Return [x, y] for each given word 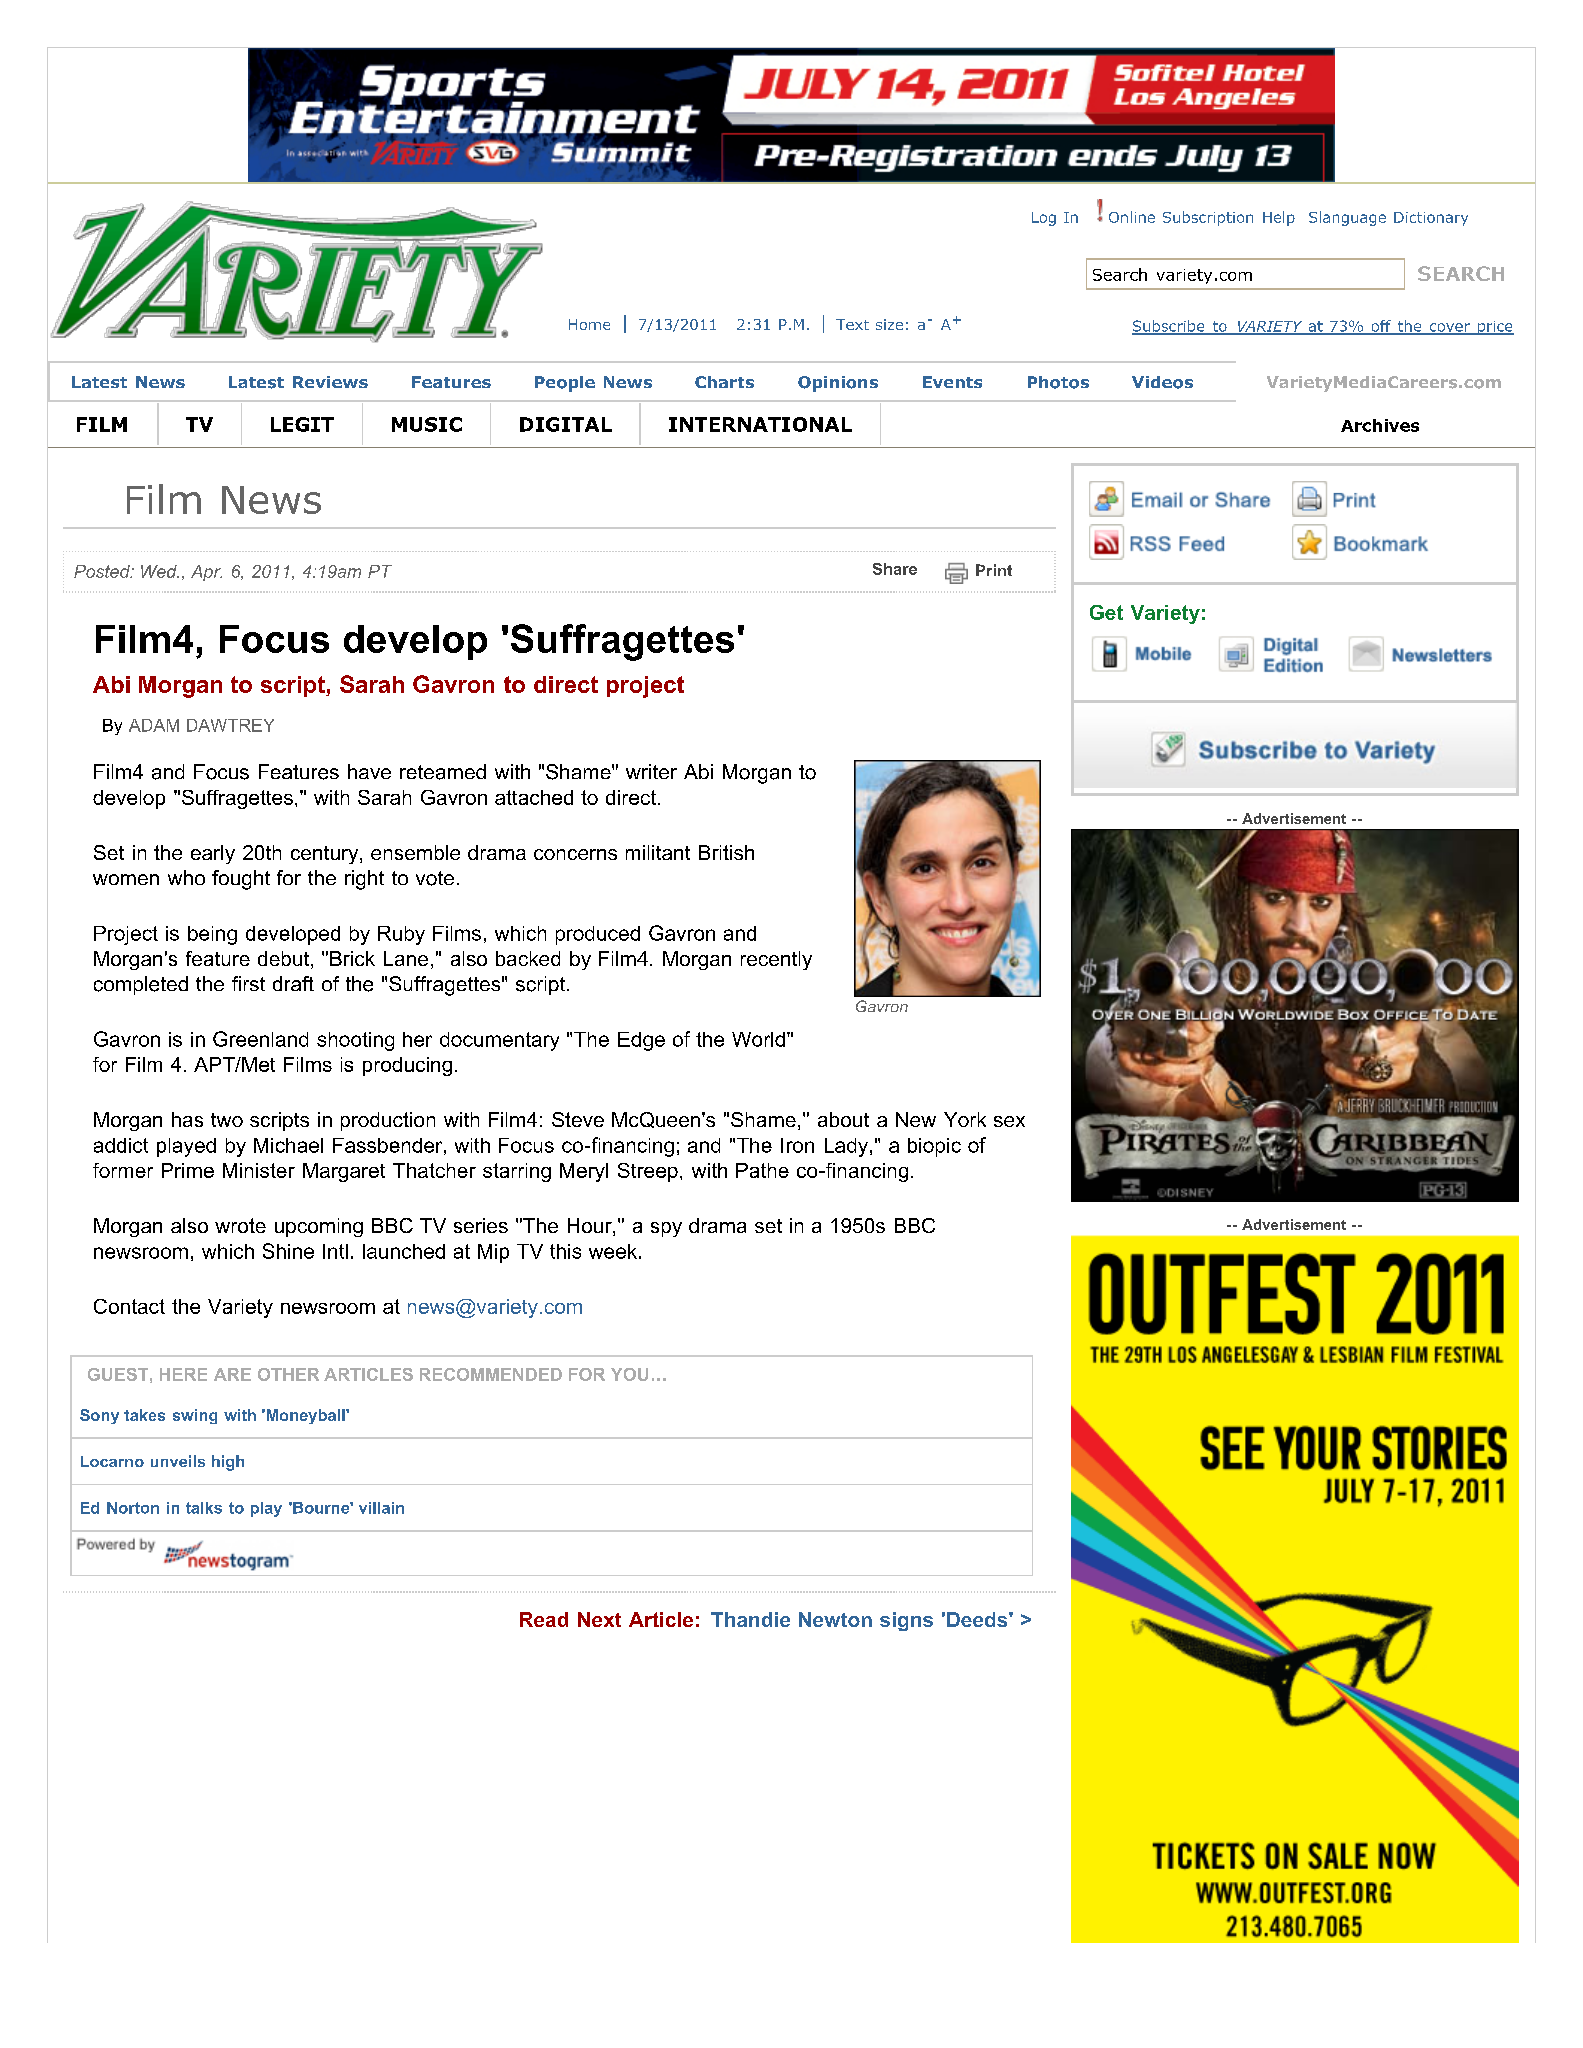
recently [776, 960]
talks [204, 1508]
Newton [835, 1619]
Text [852, 324]
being [212, 935]
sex [1009, 1121]
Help [1279, 218]
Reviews [330, 382]
